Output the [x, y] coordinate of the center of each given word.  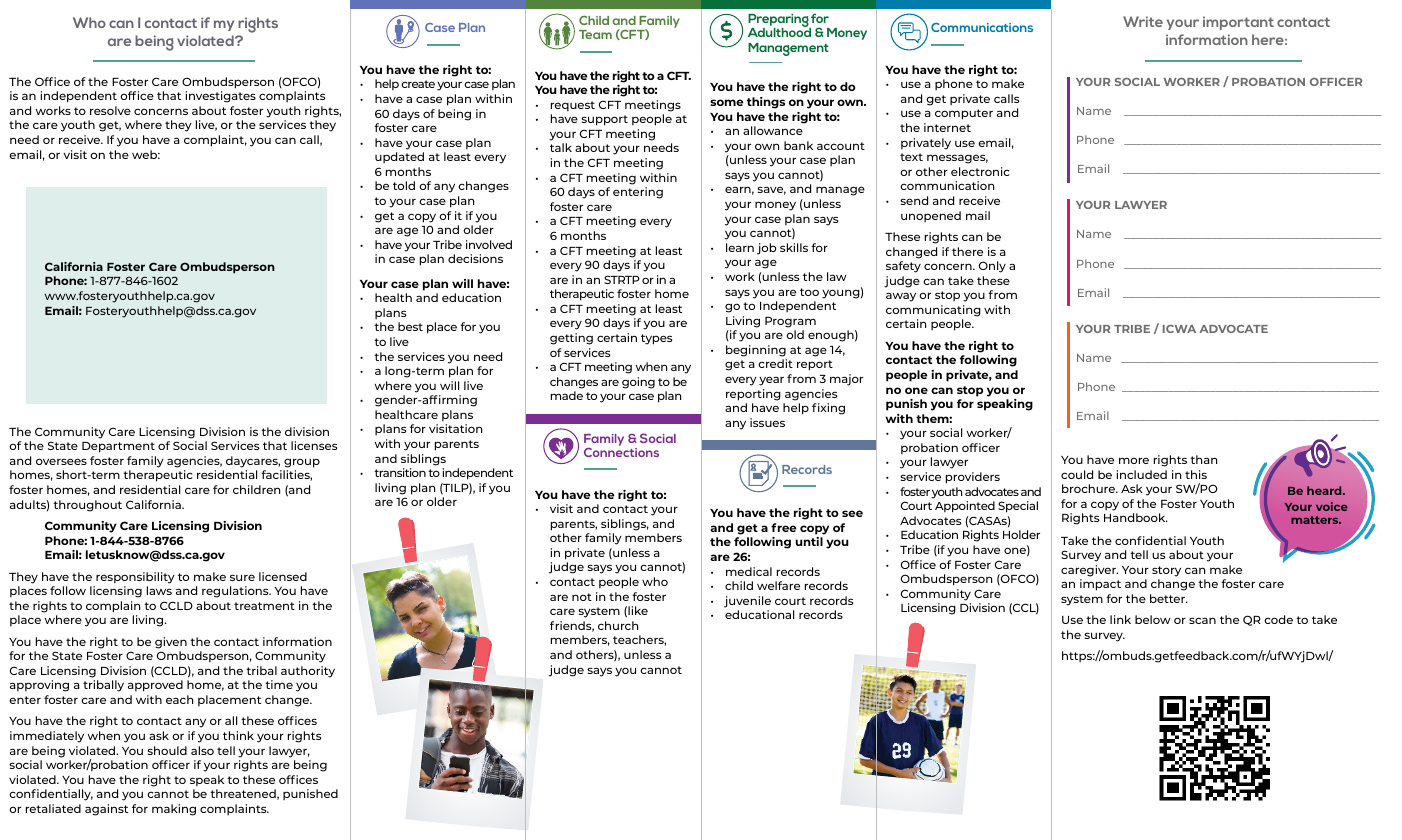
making [174, 810]
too [809, 292]
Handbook [1136, 517]
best [410, 326]
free [784, 527]
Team [595, 34]
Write [1143, 21]
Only [992, 267]
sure [242, 577]
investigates [221, 97]
